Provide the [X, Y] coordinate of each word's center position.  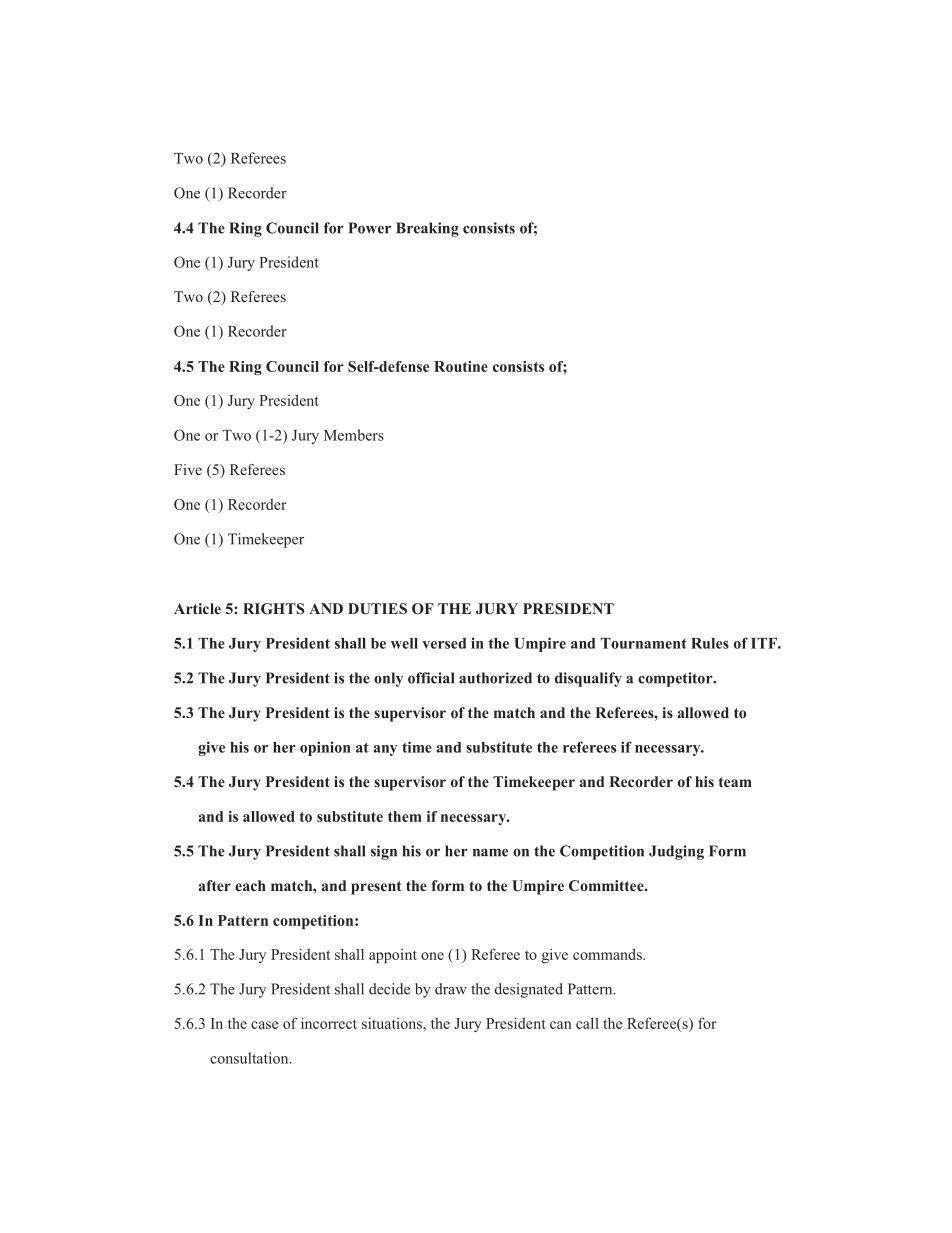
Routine [461, 366]
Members [354, 435]
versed [444, 643]
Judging [676, 852]
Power [369, 228]
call [587, 1023]
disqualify [588, 679]
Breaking [427, 229]
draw [451, 989]
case [264, 1025]
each [250, 885]
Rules [710, 643]
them [405, 816]
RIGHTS [273, 609]
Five [188, 469]
